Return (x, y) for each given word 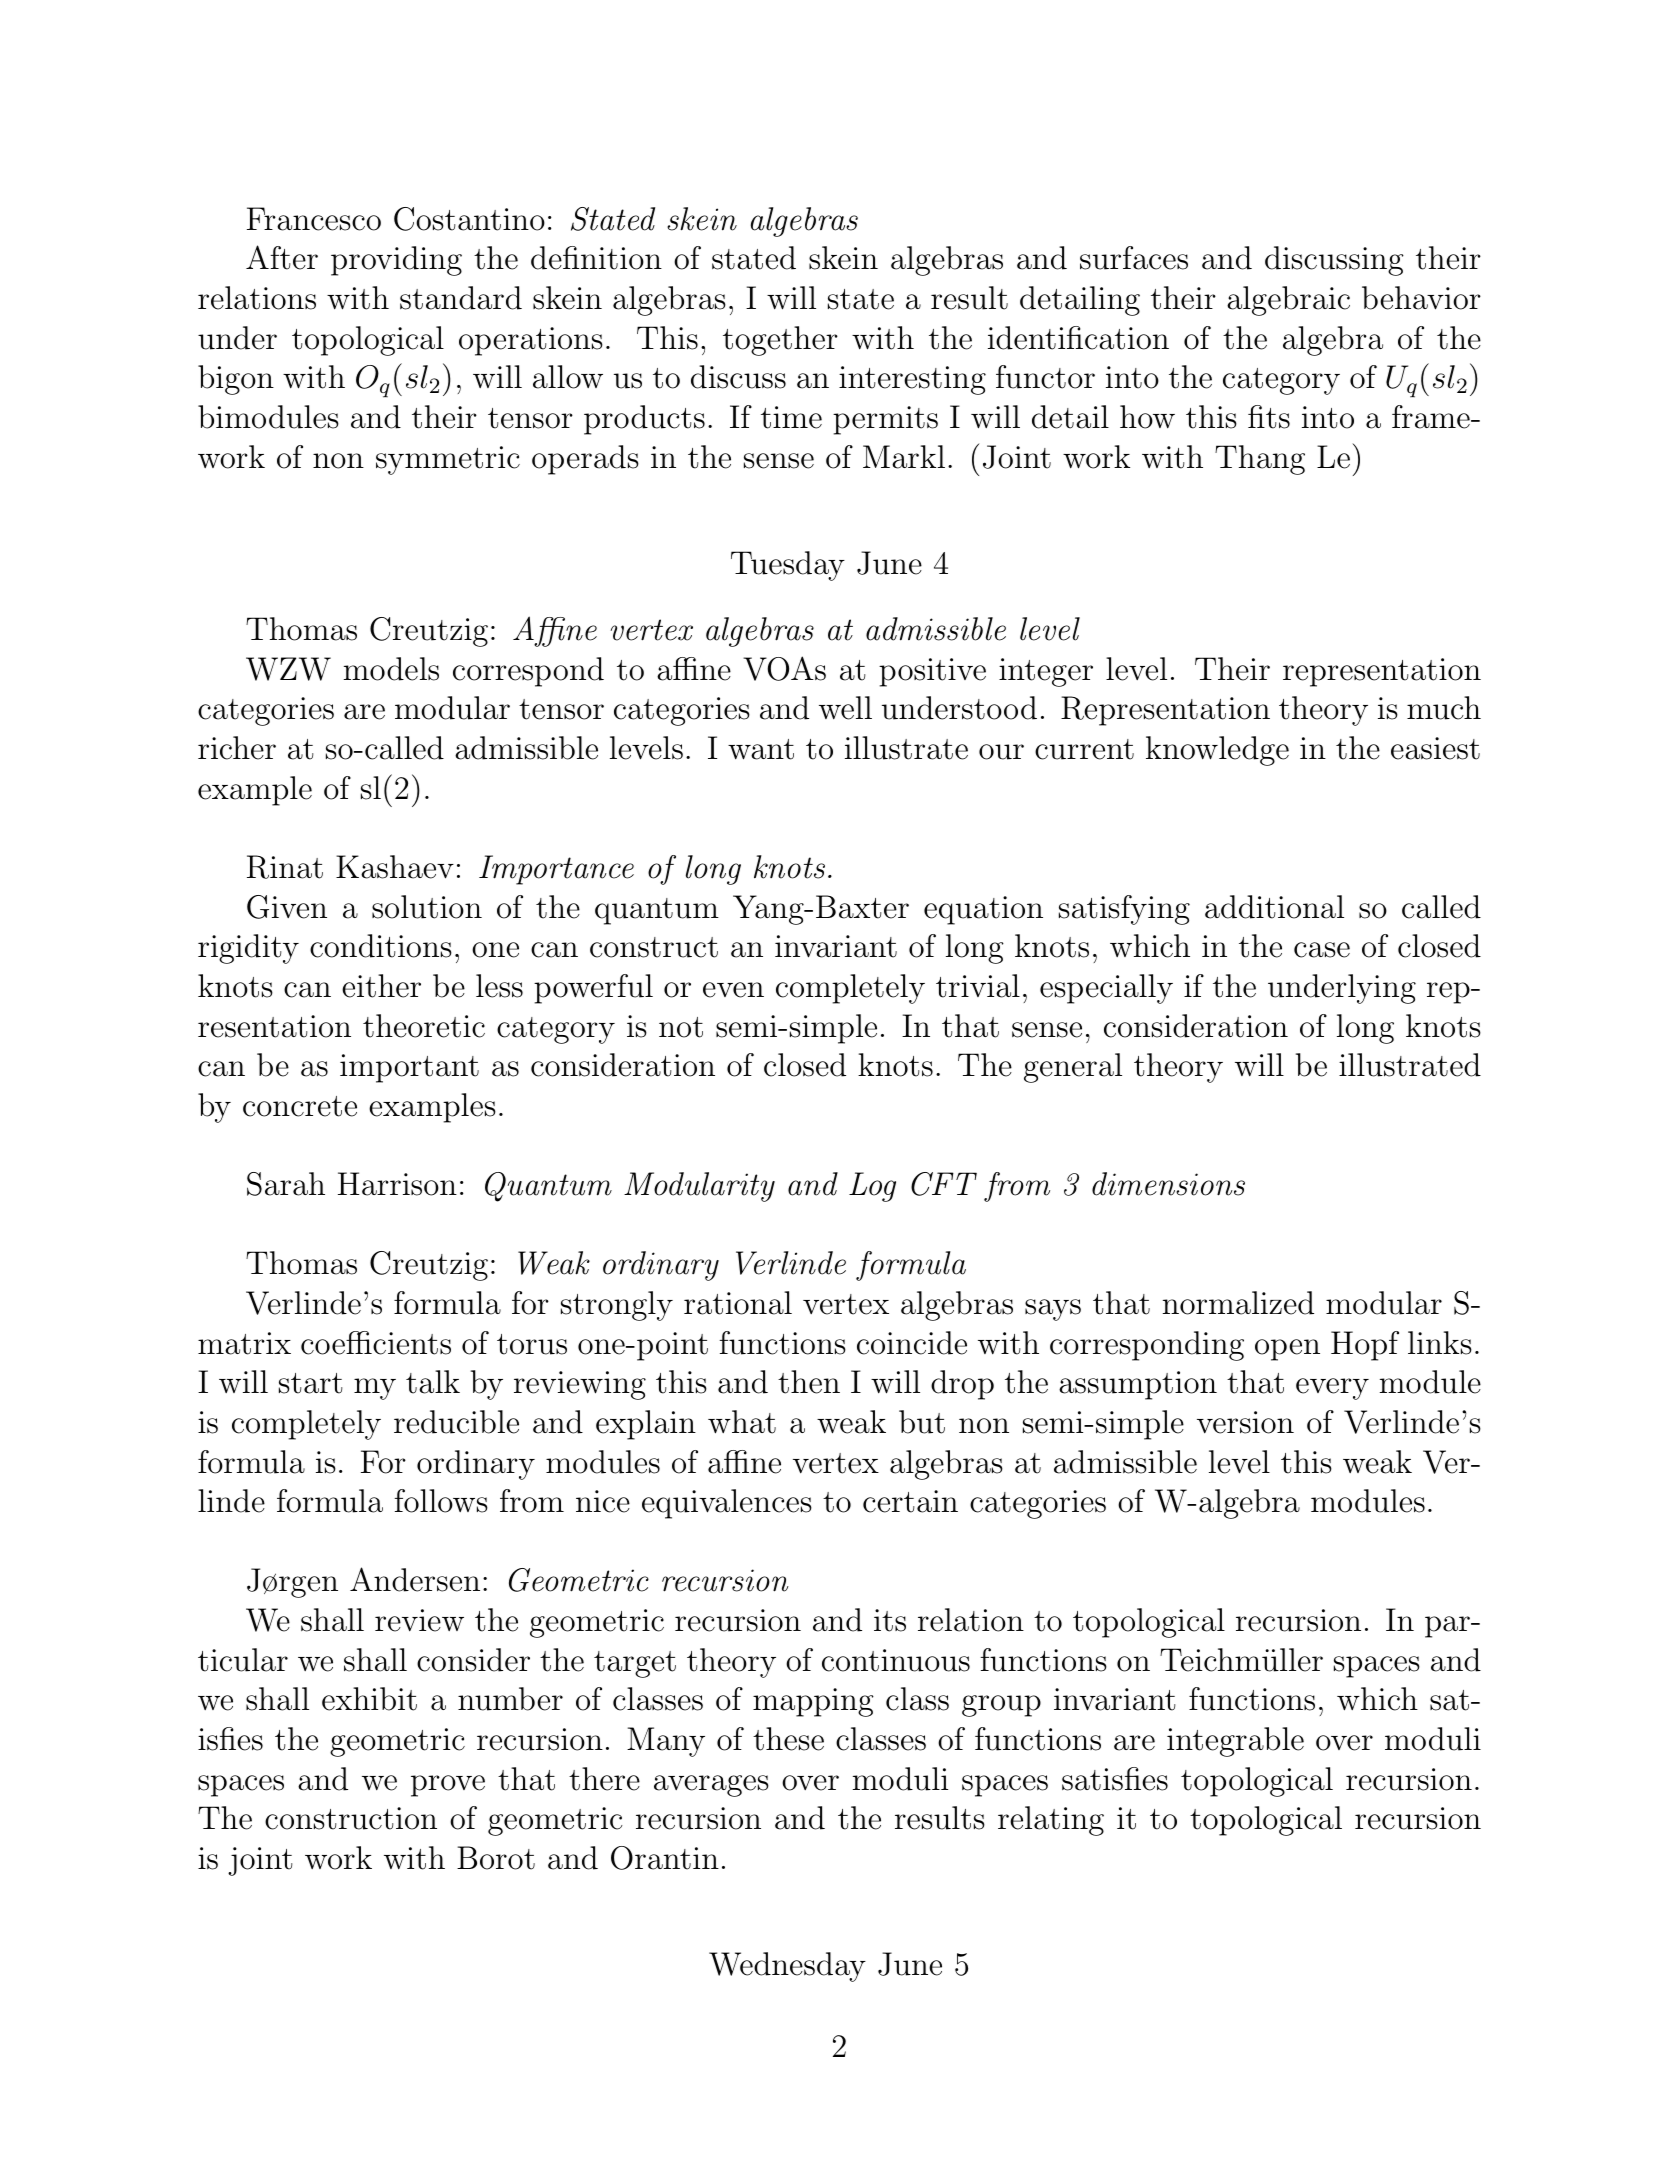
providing (396, 261)
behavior (1421, 298)
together (780, 341)
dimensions (1168, 1184)
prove (448, 1786)
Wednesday (787, 1967)
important (409, 1068)
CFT (944, 1184)
